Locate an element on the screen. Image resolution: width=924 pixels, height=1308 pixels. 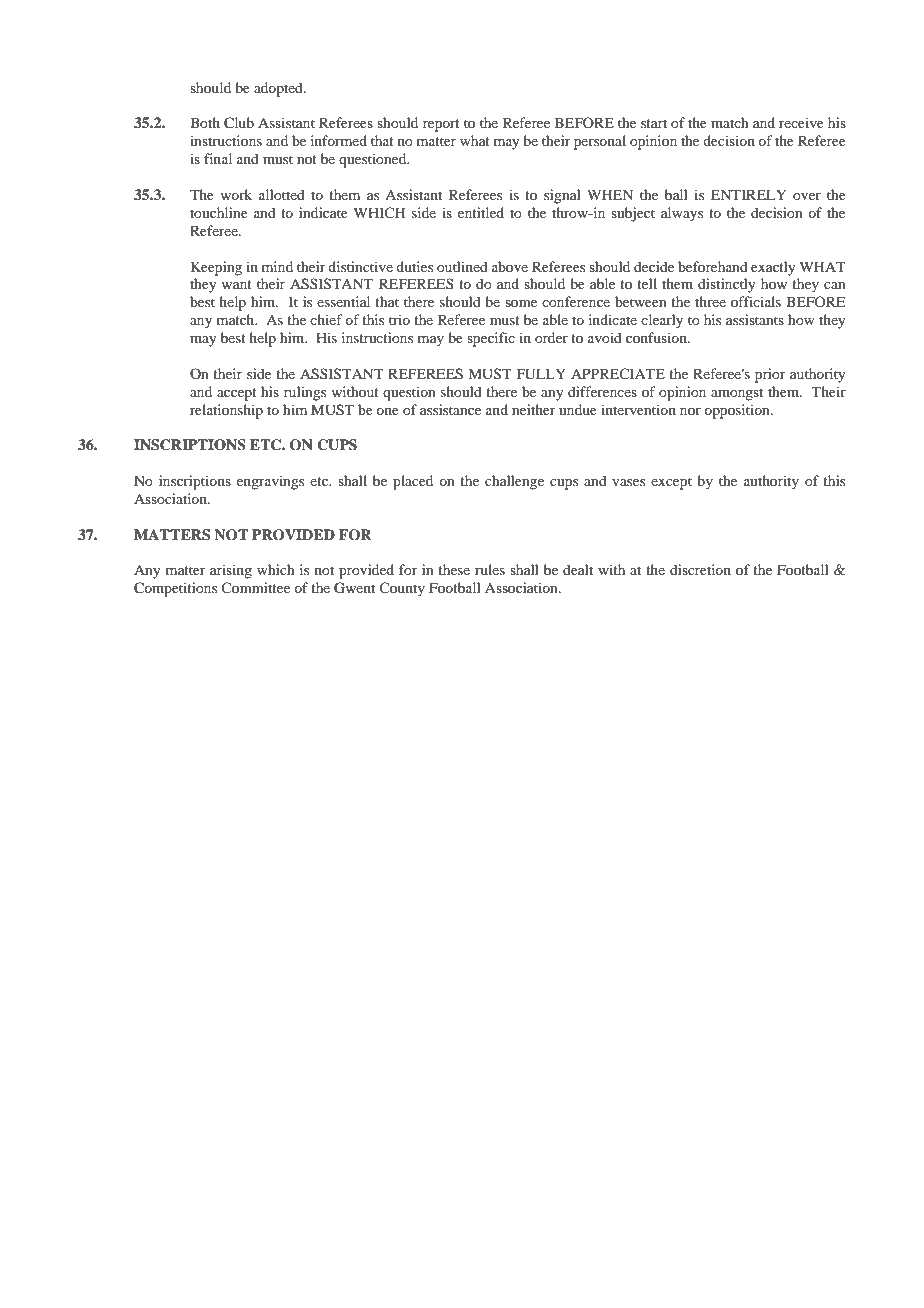
arising is located at coordinates (231, 571).
